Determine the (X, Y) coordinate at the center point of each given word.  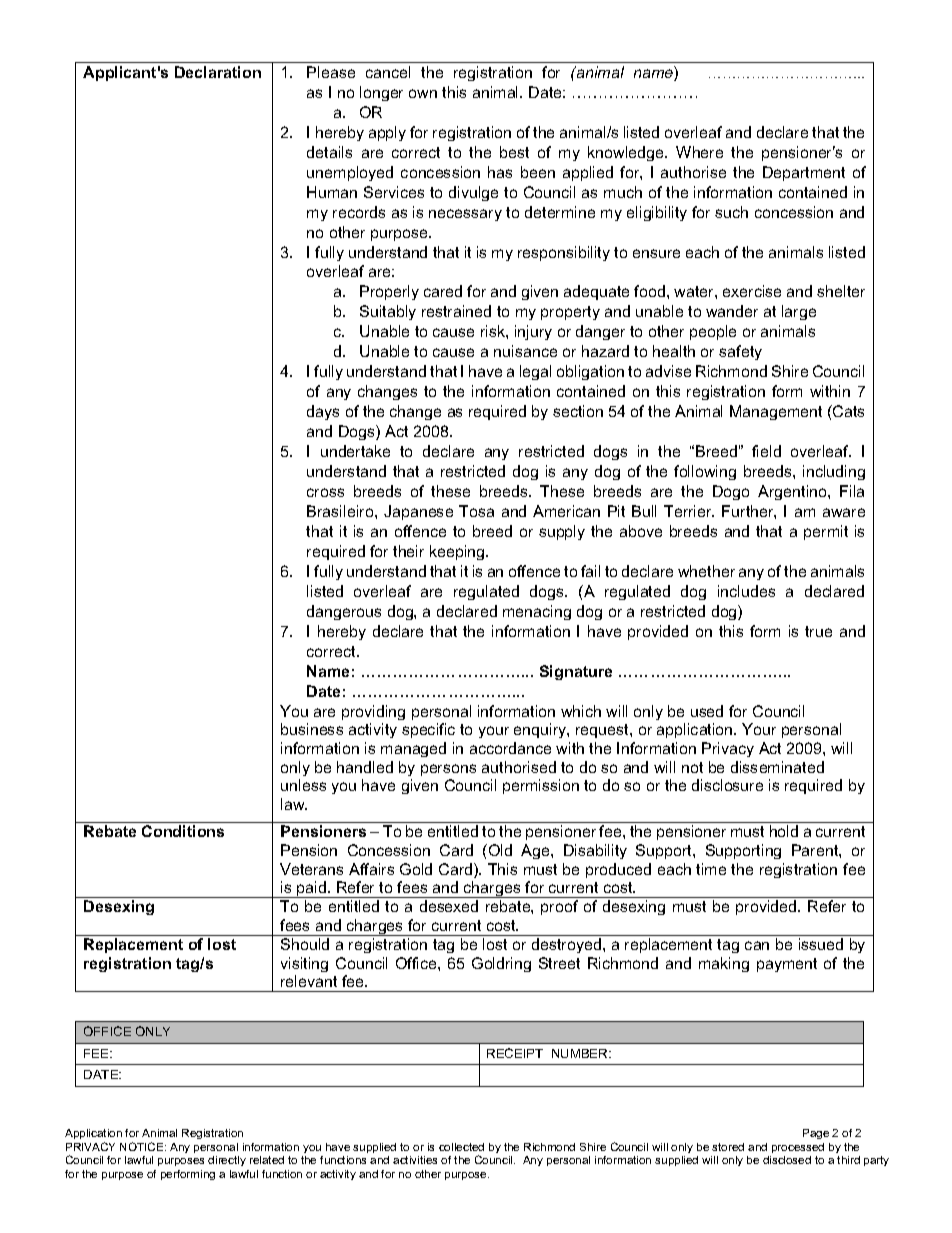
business (312, 729)
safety (740, 352)
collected (461, 1147)
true (818, 631)
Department (804, 173)
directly (227, 1161)
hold (784, 831)
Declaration (218, 72)
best (514, 152)
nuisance (525, 351)
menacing (537, 612)
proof (559, 907)
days (323, 412)
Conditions (183, 831)
